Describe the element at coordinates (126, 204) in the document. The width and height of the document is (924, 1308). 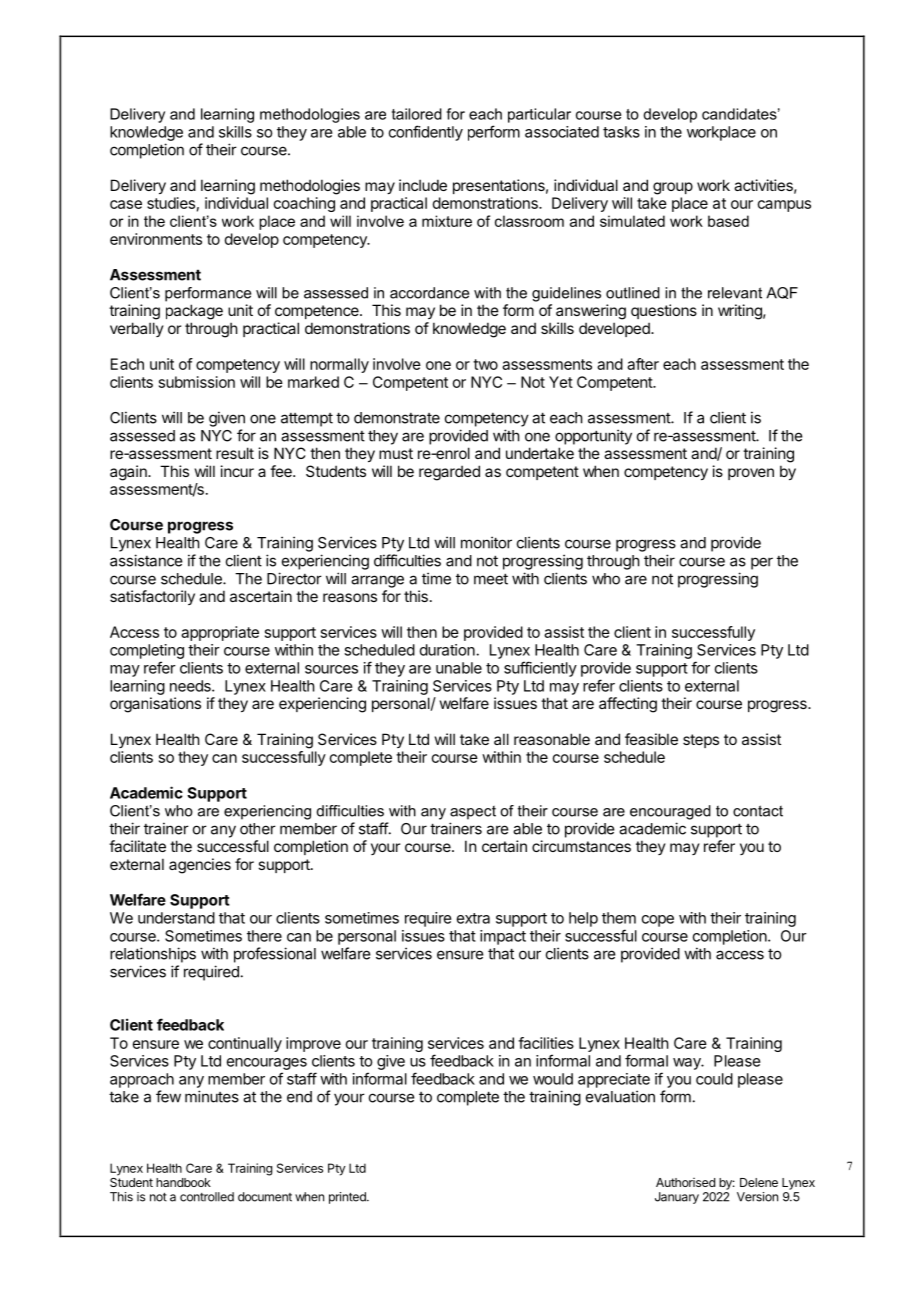
I see `case` at that location.
